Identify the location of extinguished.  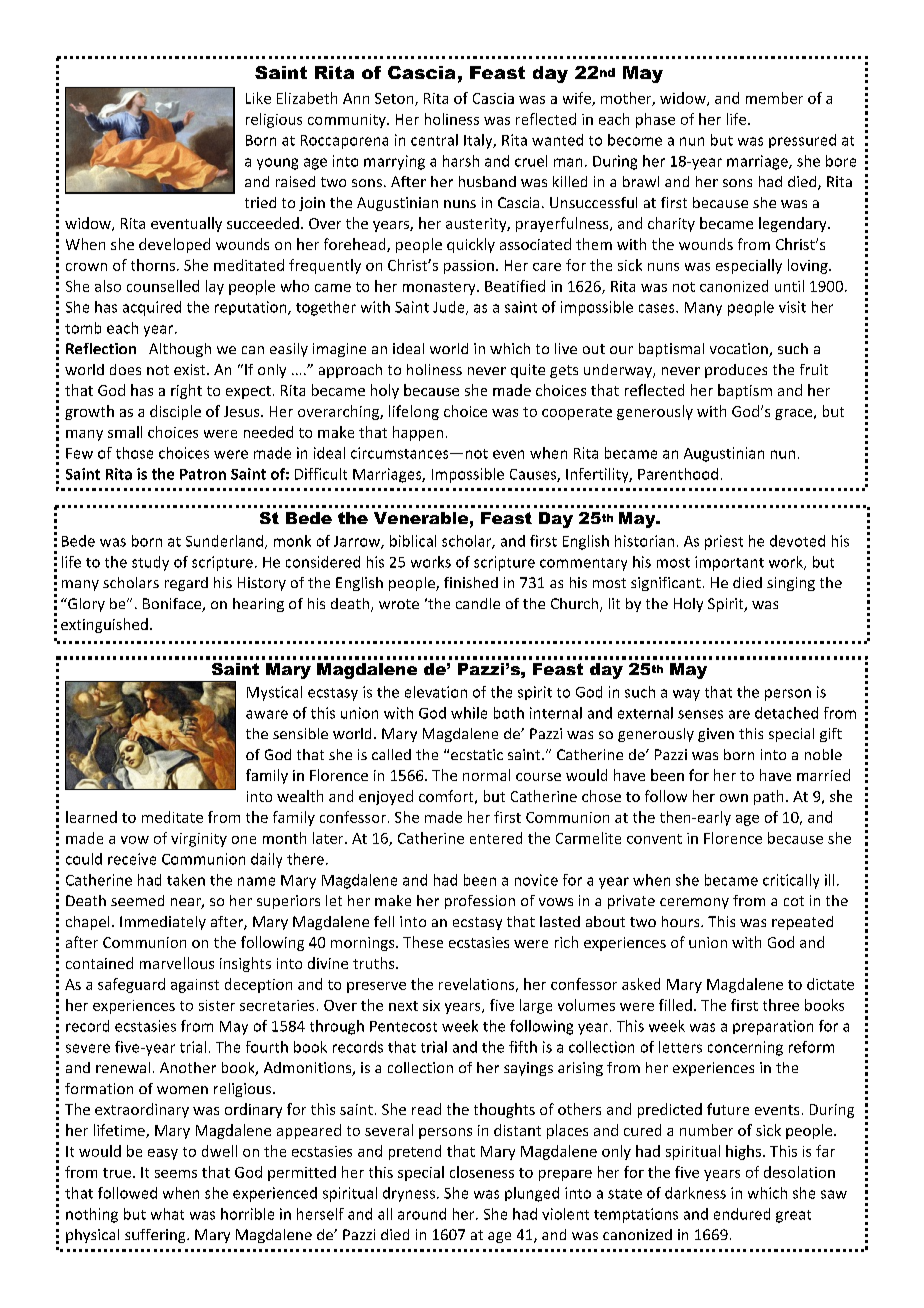
(104, 625).
